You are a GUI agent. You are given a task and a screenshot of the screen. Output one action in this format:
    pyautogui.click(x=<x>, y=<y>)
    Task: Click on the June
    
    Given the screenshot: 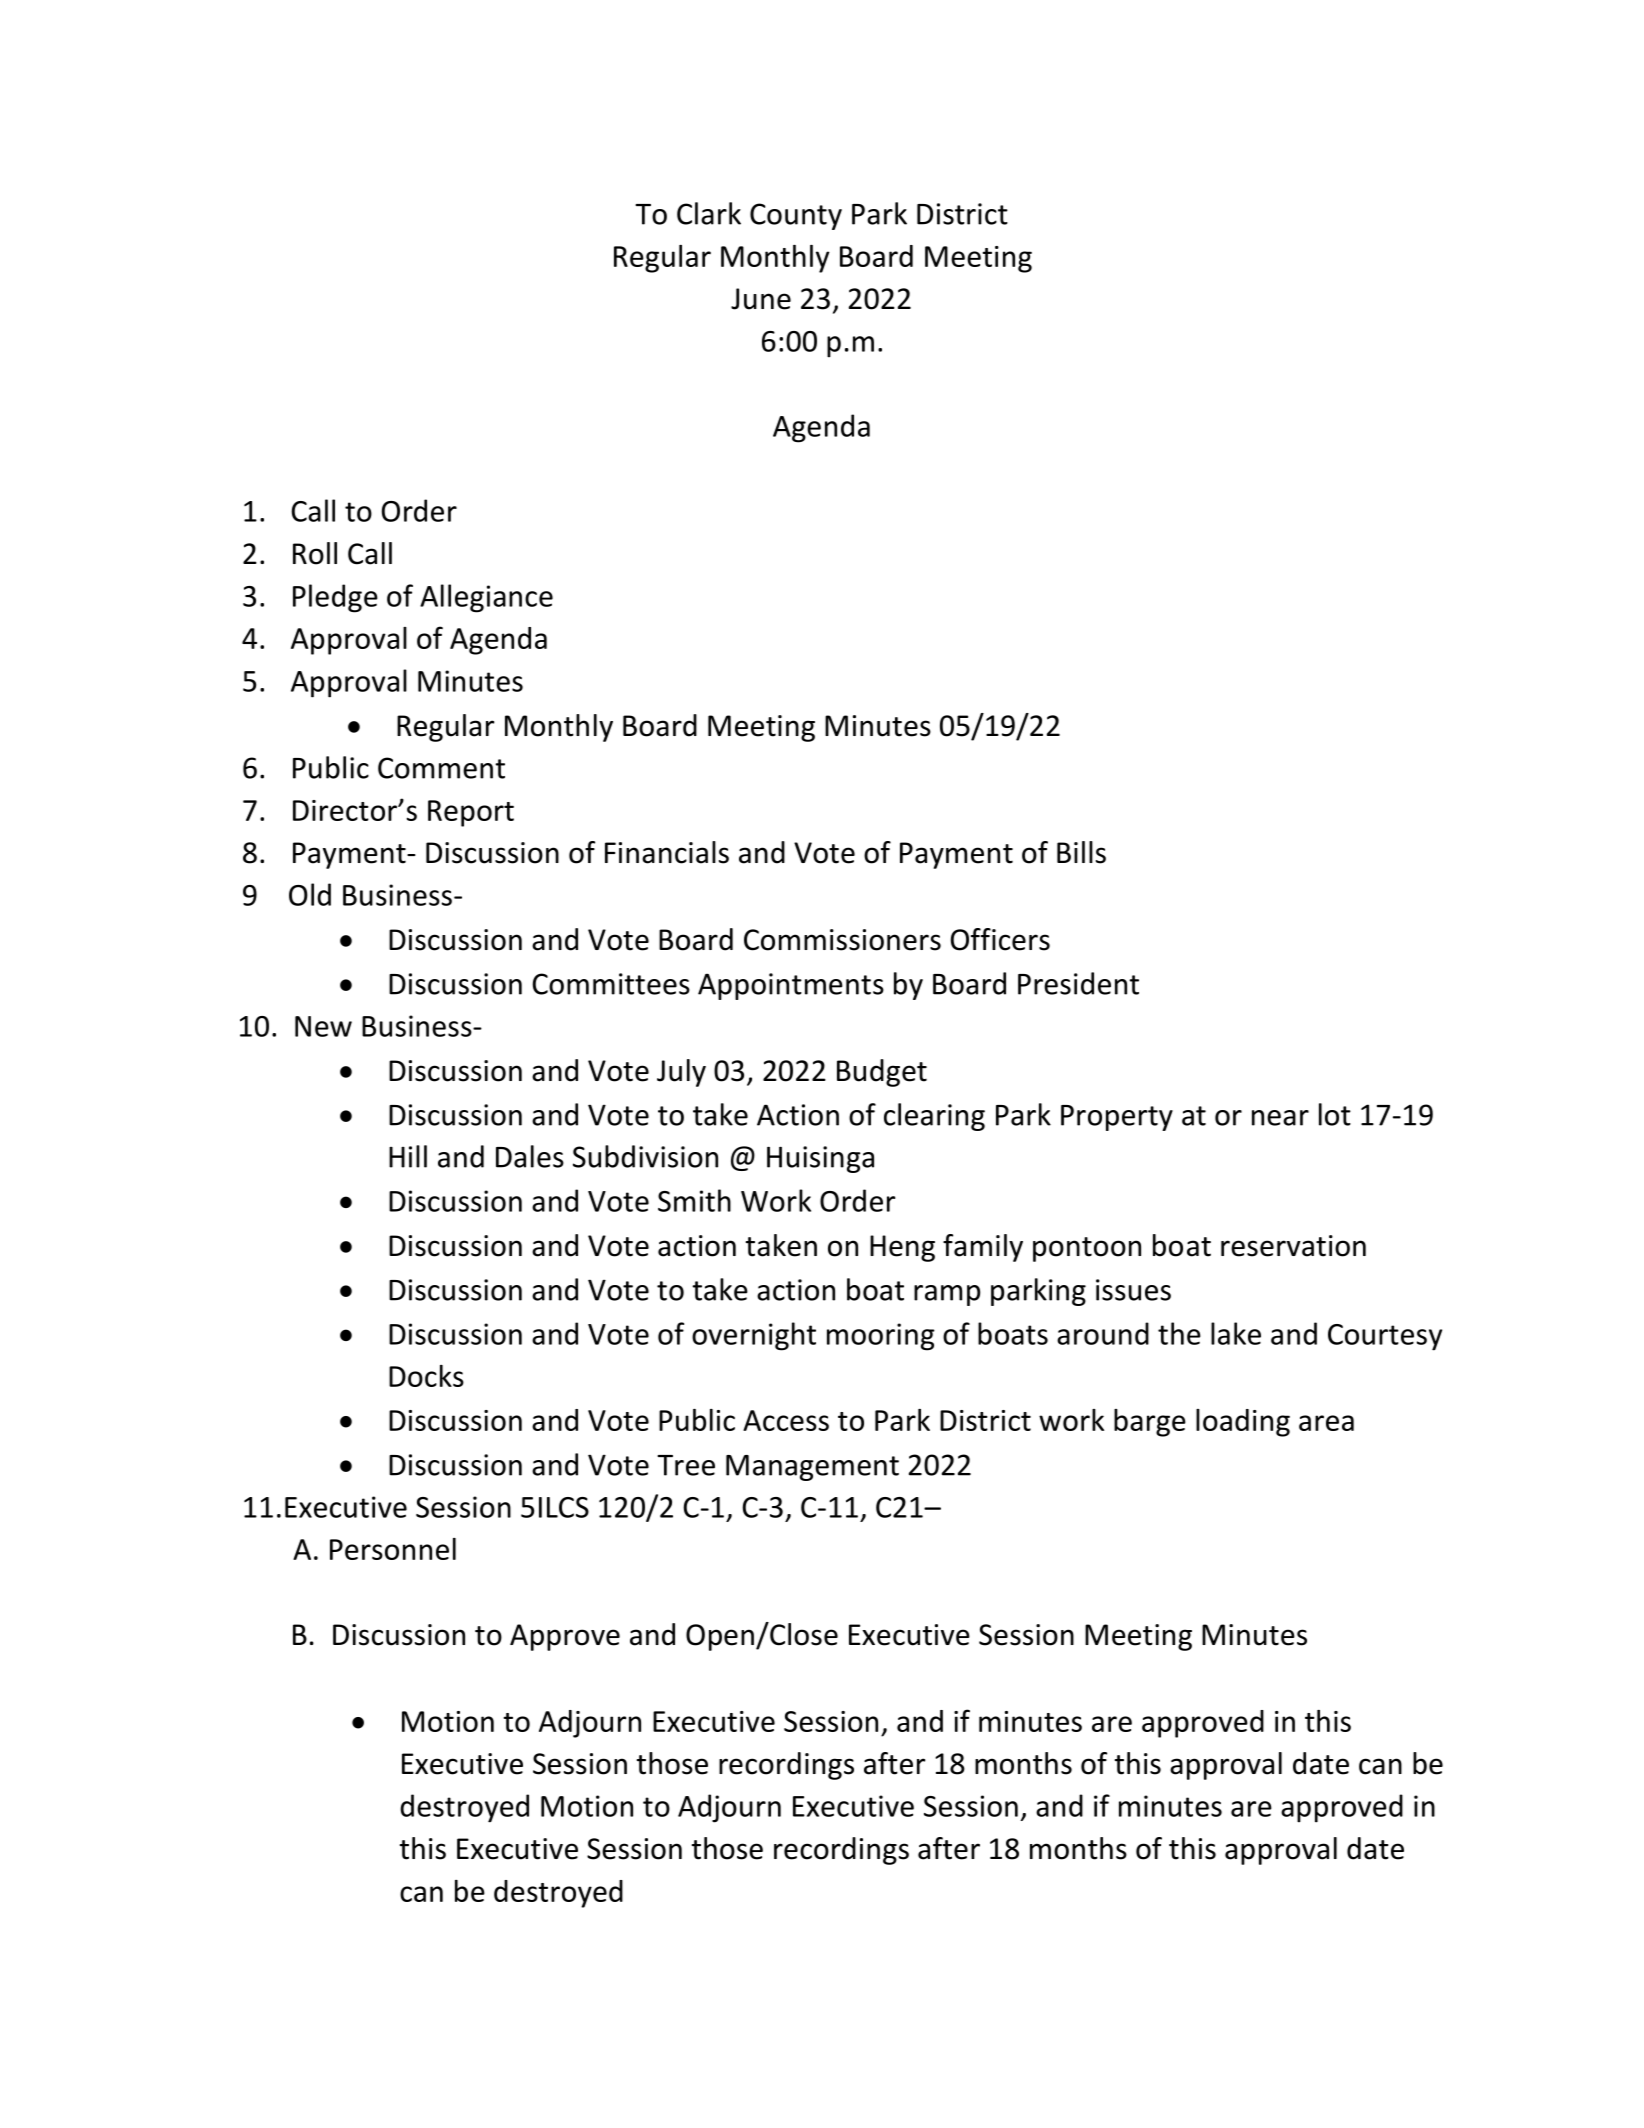 What is the action you would take?
    pyautogui.click(x=761, y=299)
